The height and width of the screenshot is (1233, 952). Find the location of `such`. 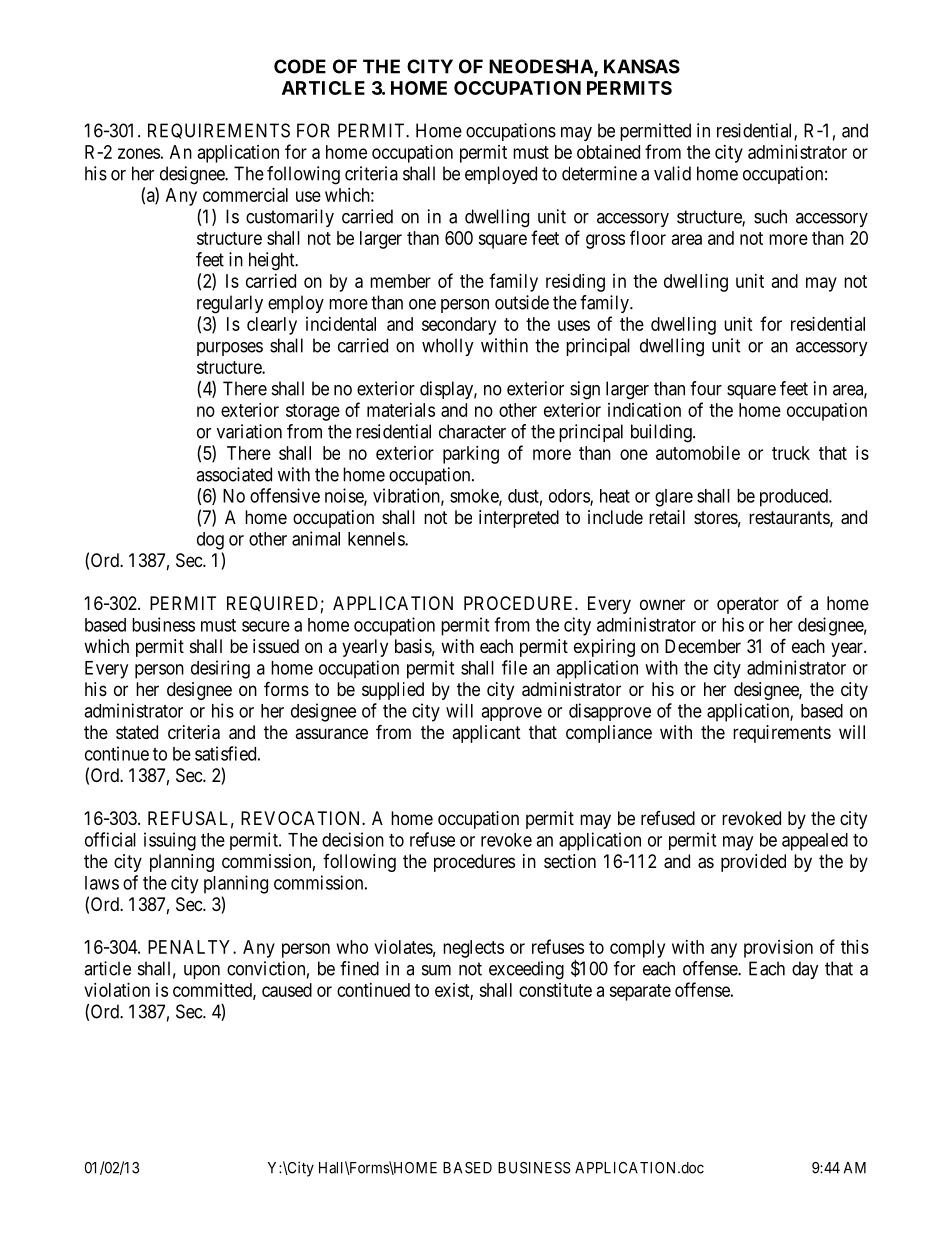

such is located at coordinates (770, 216).
